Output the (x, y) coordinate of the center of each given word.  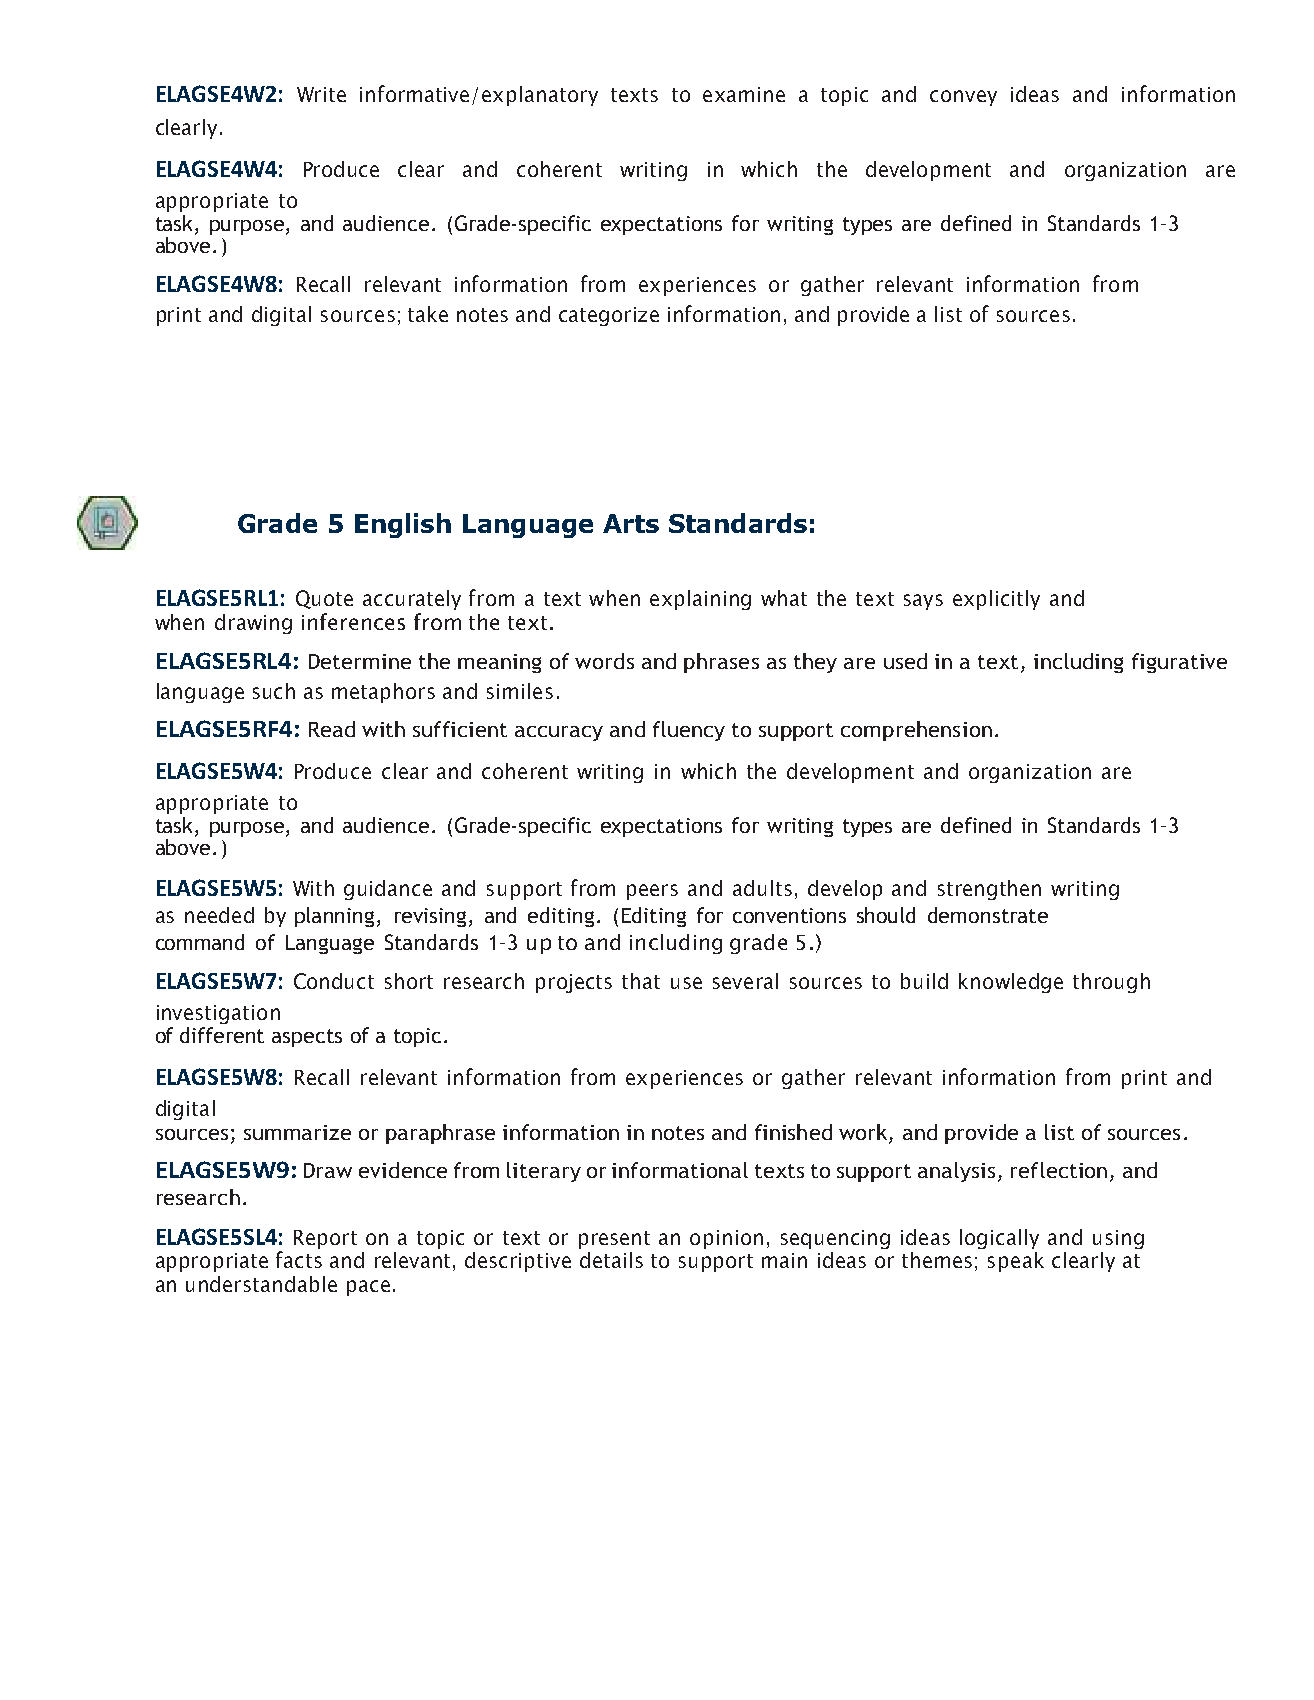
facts (299, 1259)
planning (334, 917)
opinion (726, 1239)
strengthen (989, 890)
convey (963, 98)
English (403, 525)
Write (321, 94)
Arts (631, 523)
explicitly (996, 600)
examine (744, 94)
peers (652, 892)
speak (1016, 1262)
